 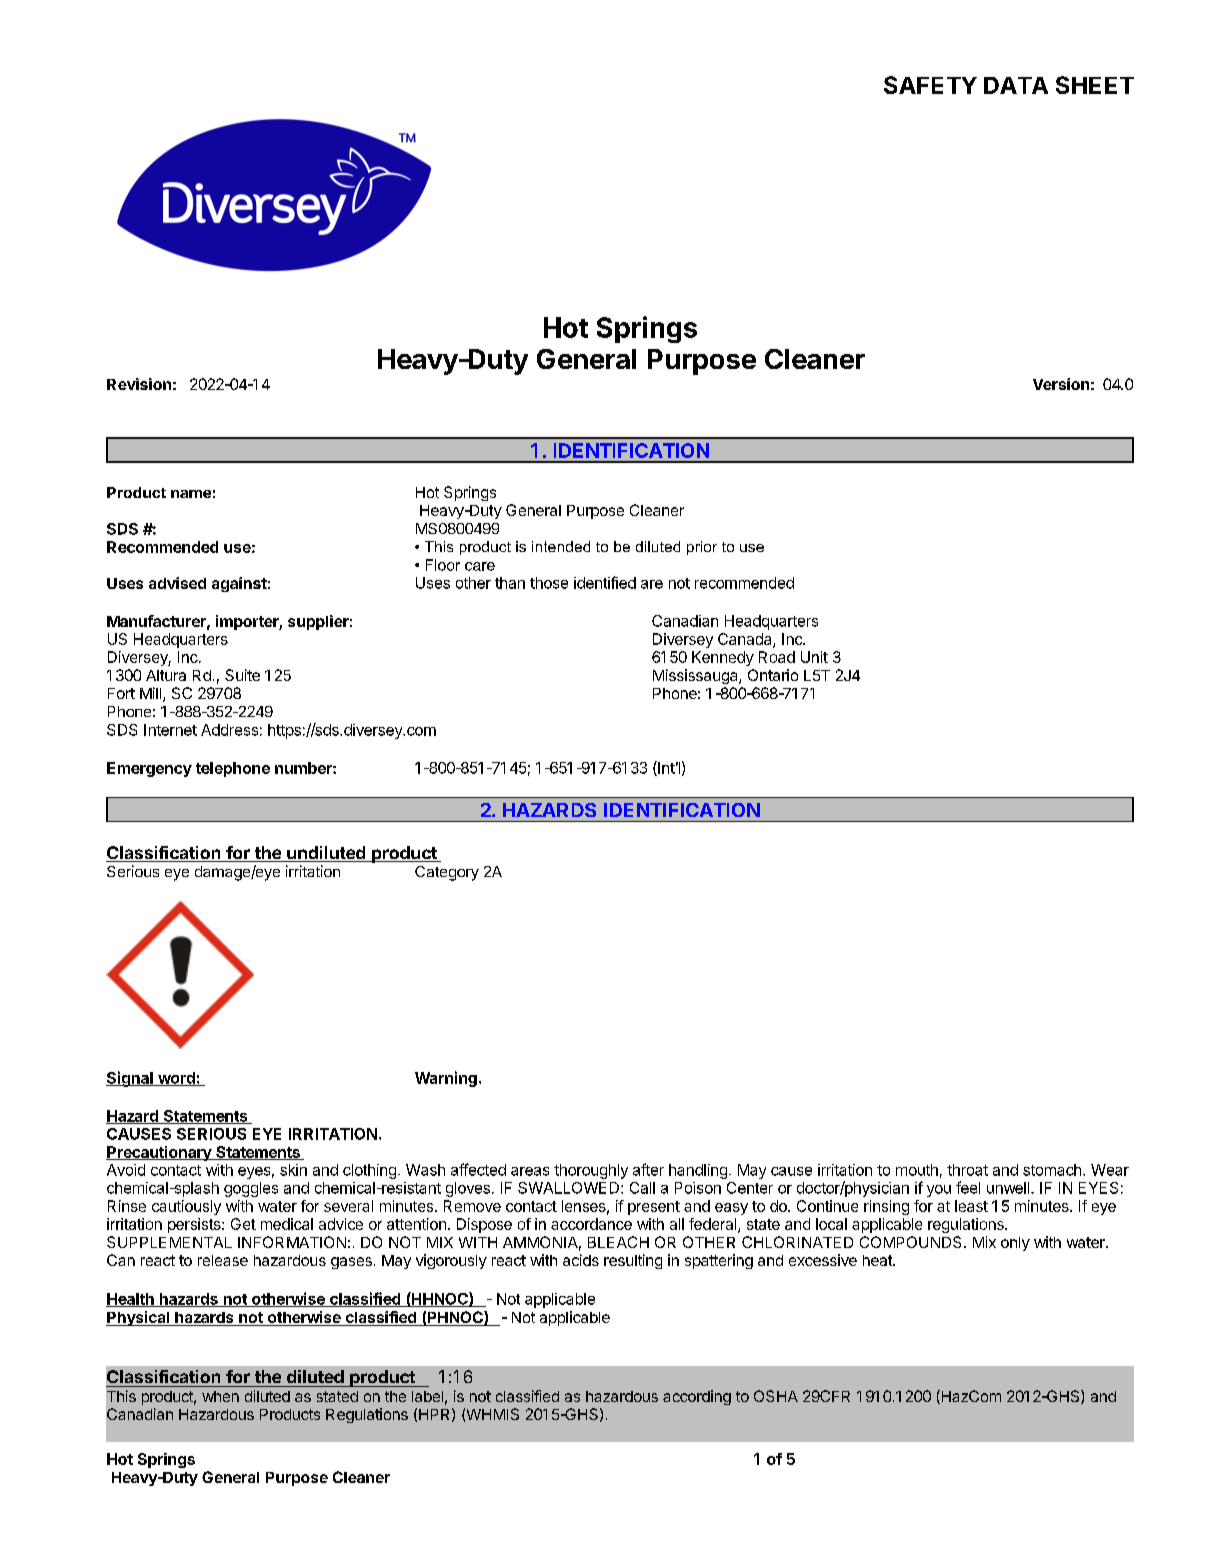 What do you see at coordinates (139, 384) in the screenshot?
I see `Revision` at bounding box center [139, 384].
